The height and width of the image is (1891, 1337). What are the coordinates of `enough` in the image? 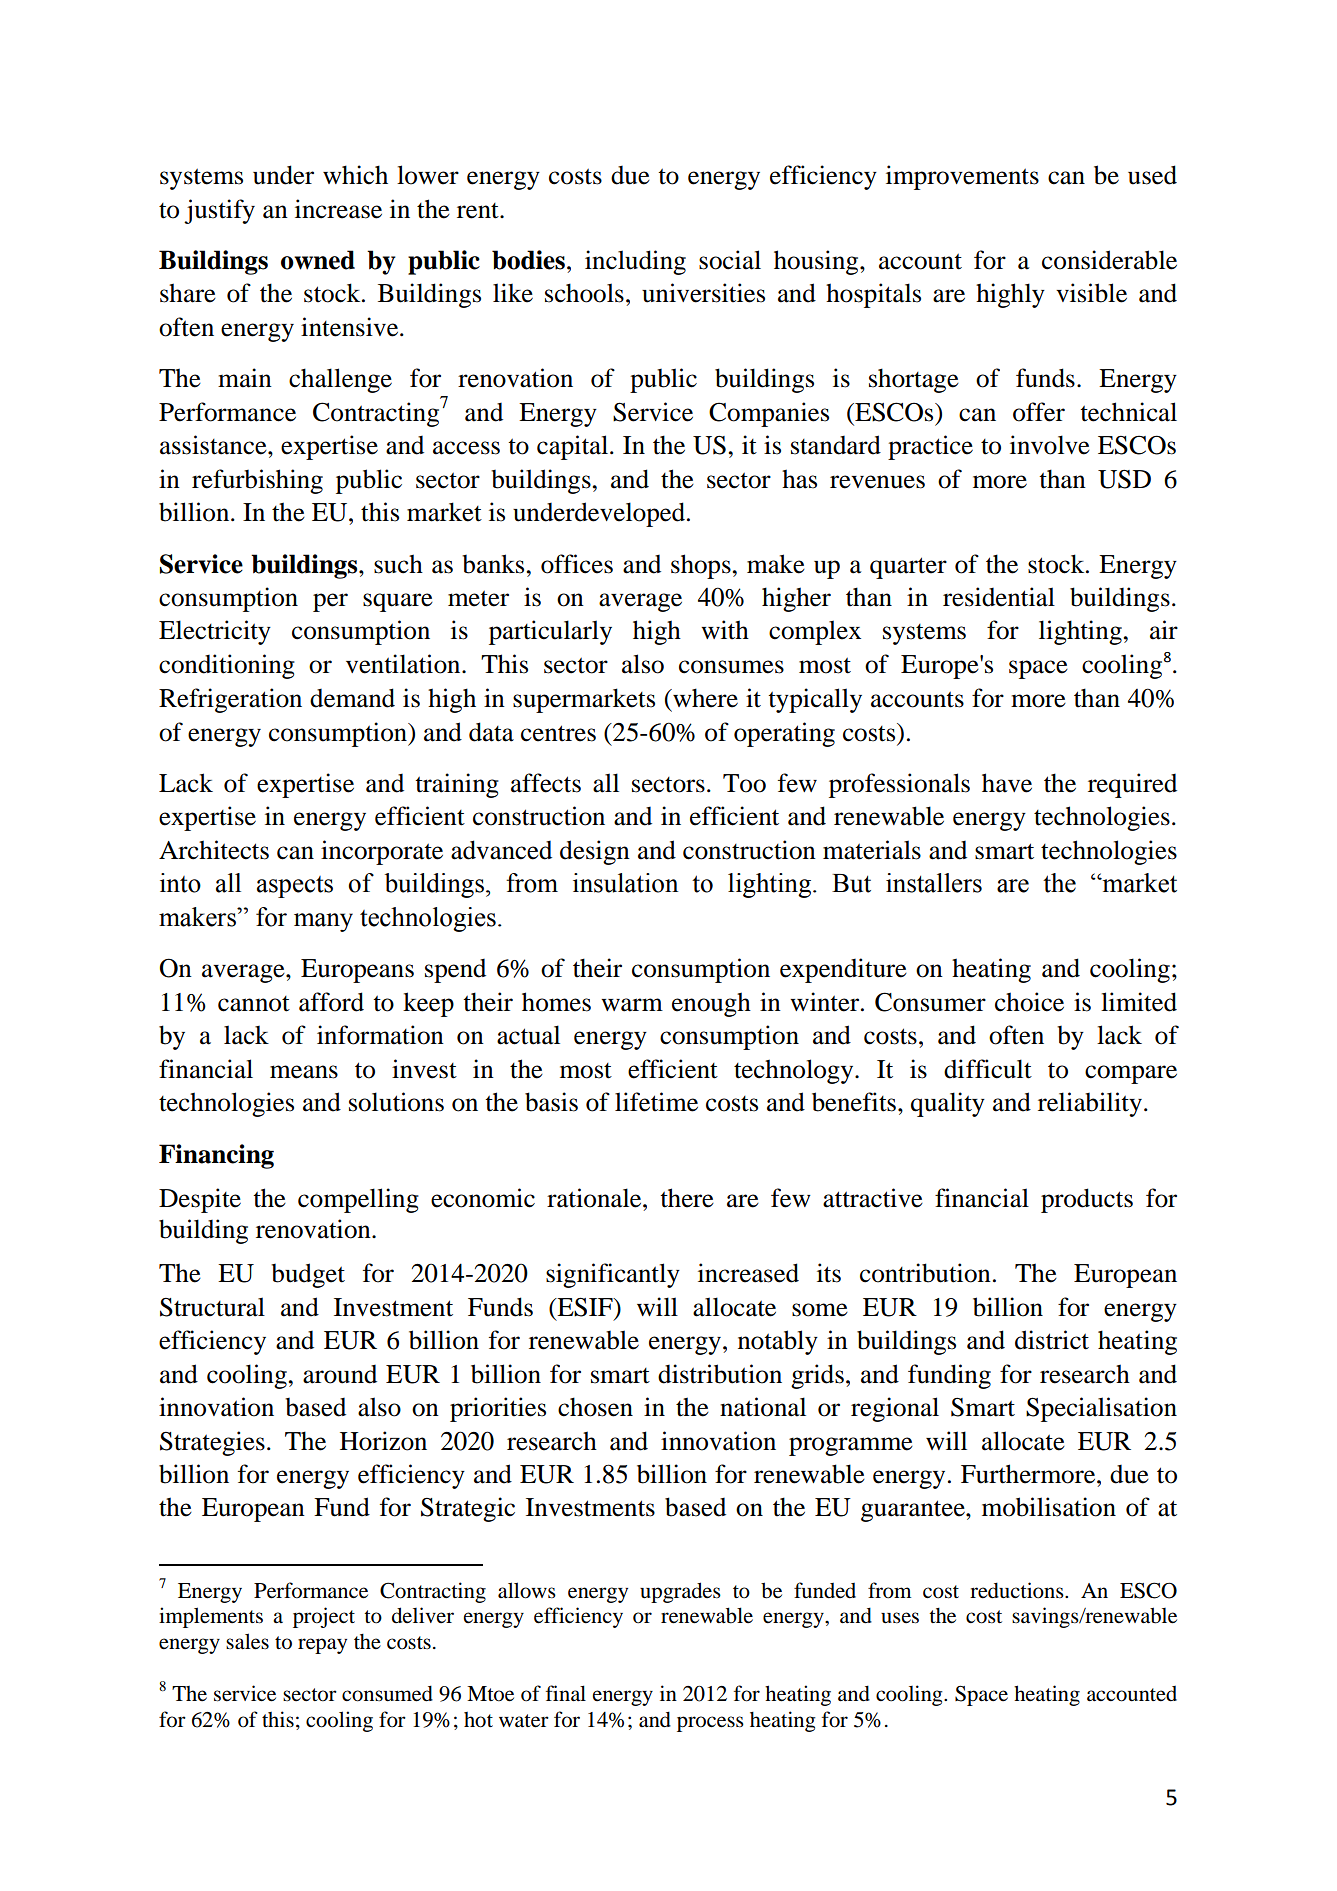 It's located at (711, 1004).
